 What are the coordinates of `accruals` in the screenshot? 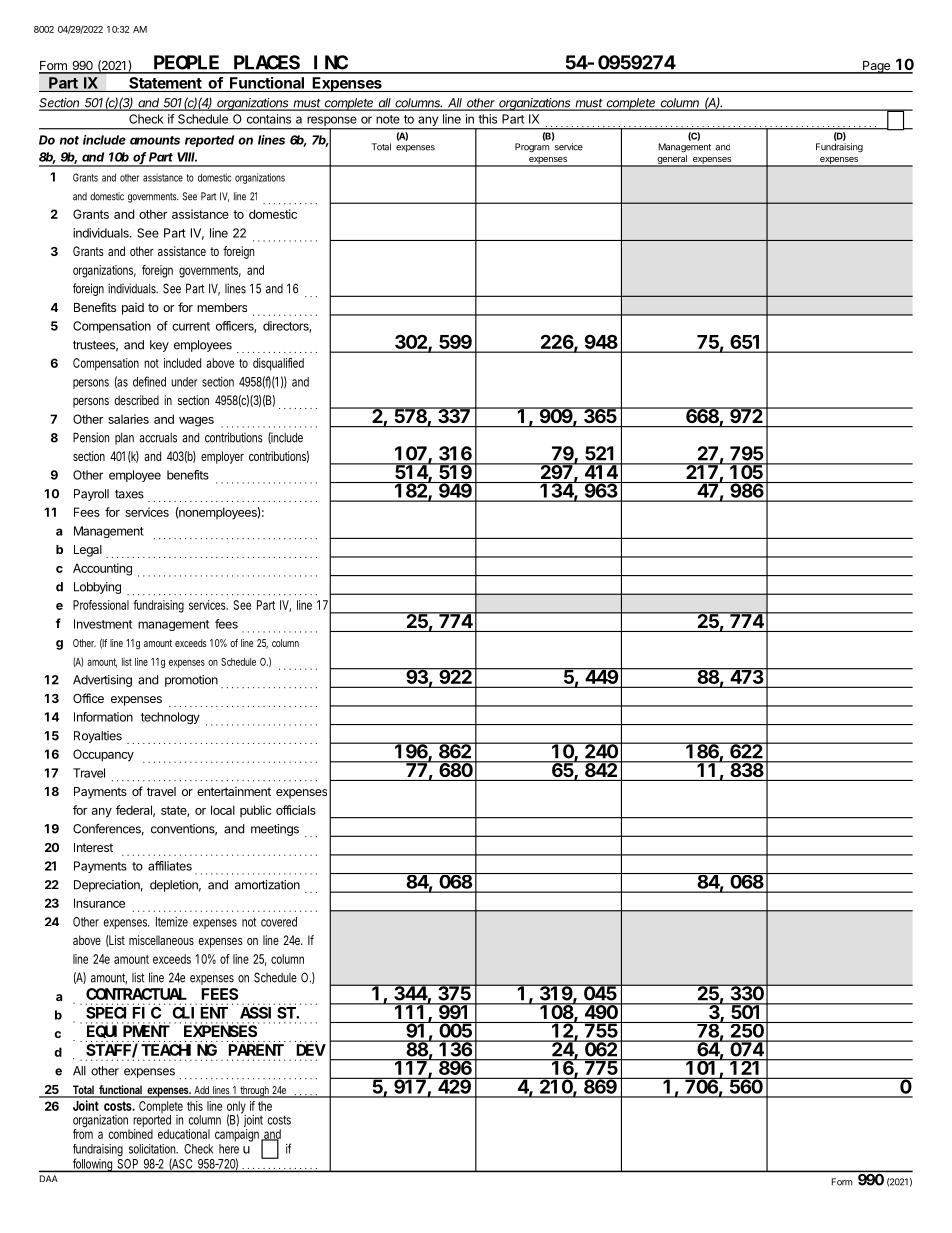 It's located at (158, 438).
